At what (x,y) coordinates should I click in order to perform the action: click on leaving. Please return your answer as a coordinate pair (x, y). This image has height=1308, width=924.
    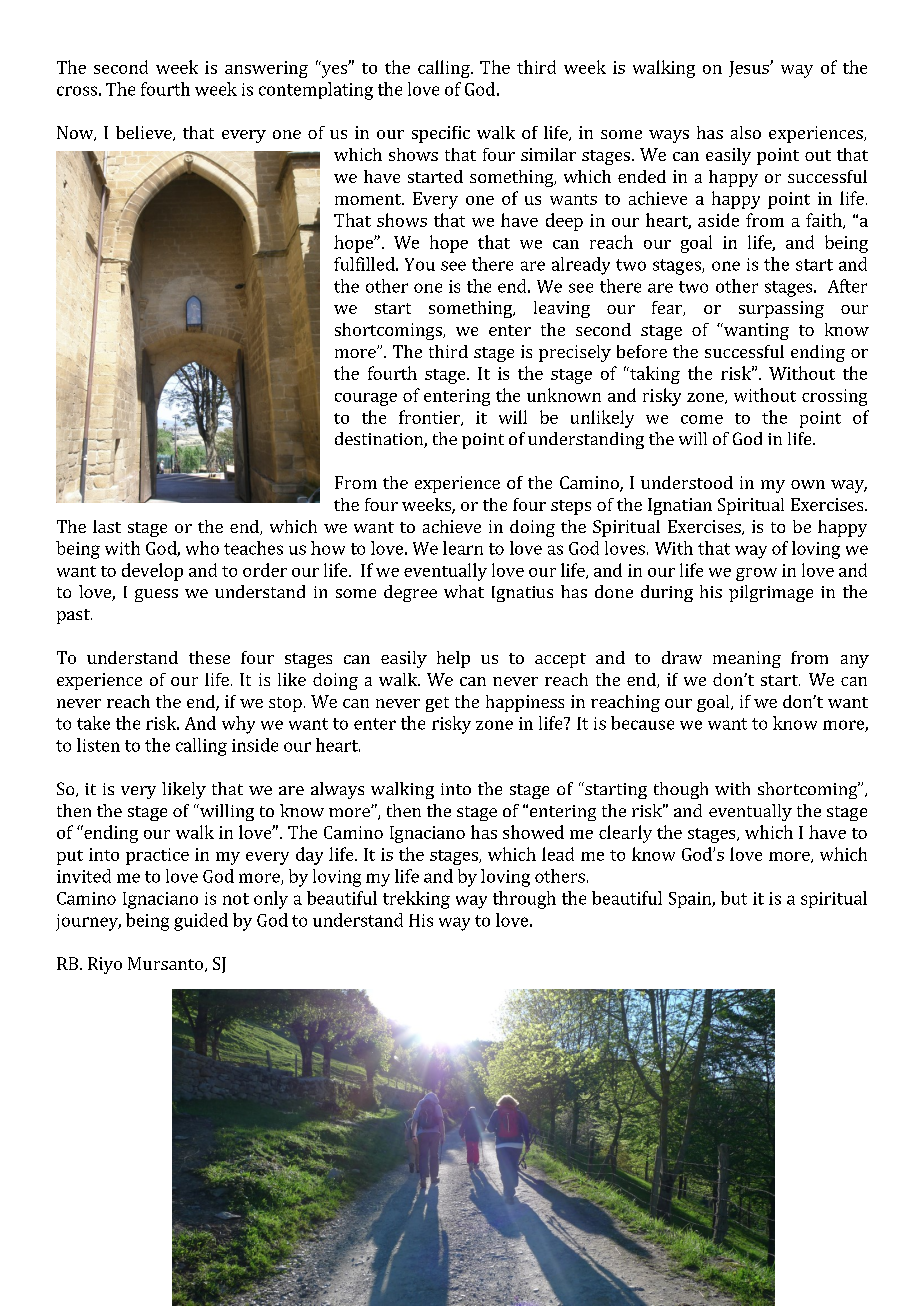
    Looking at the image, I should click on (562, 309).
